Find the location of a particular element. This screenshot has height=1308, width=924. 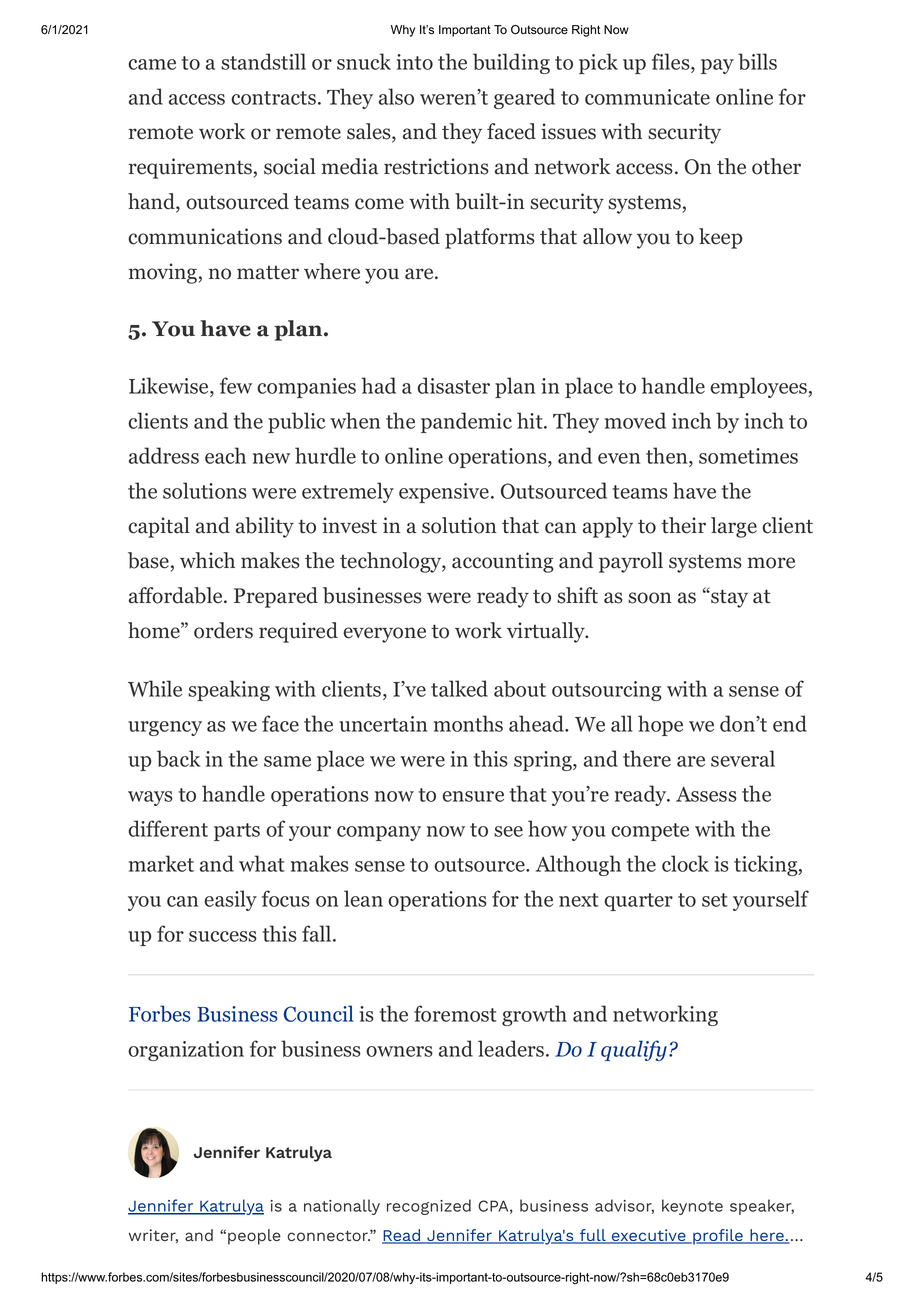

contracts is located at coordinates (273, 98).
